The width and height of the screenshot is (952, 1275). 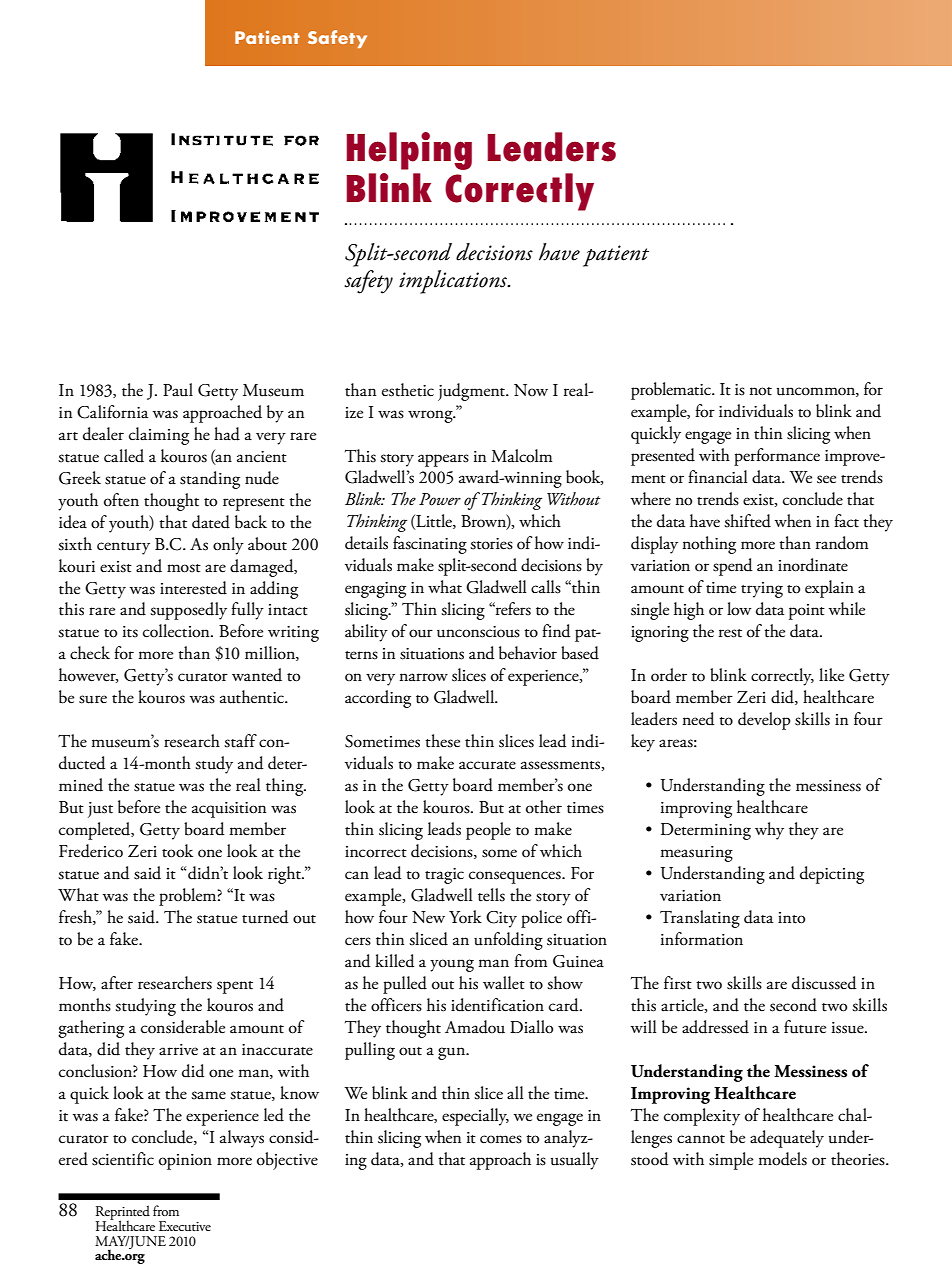 What do you see at coordinates (159, 436) in the screenshot?
I see `claiming` at bounding box center [159, 436].
